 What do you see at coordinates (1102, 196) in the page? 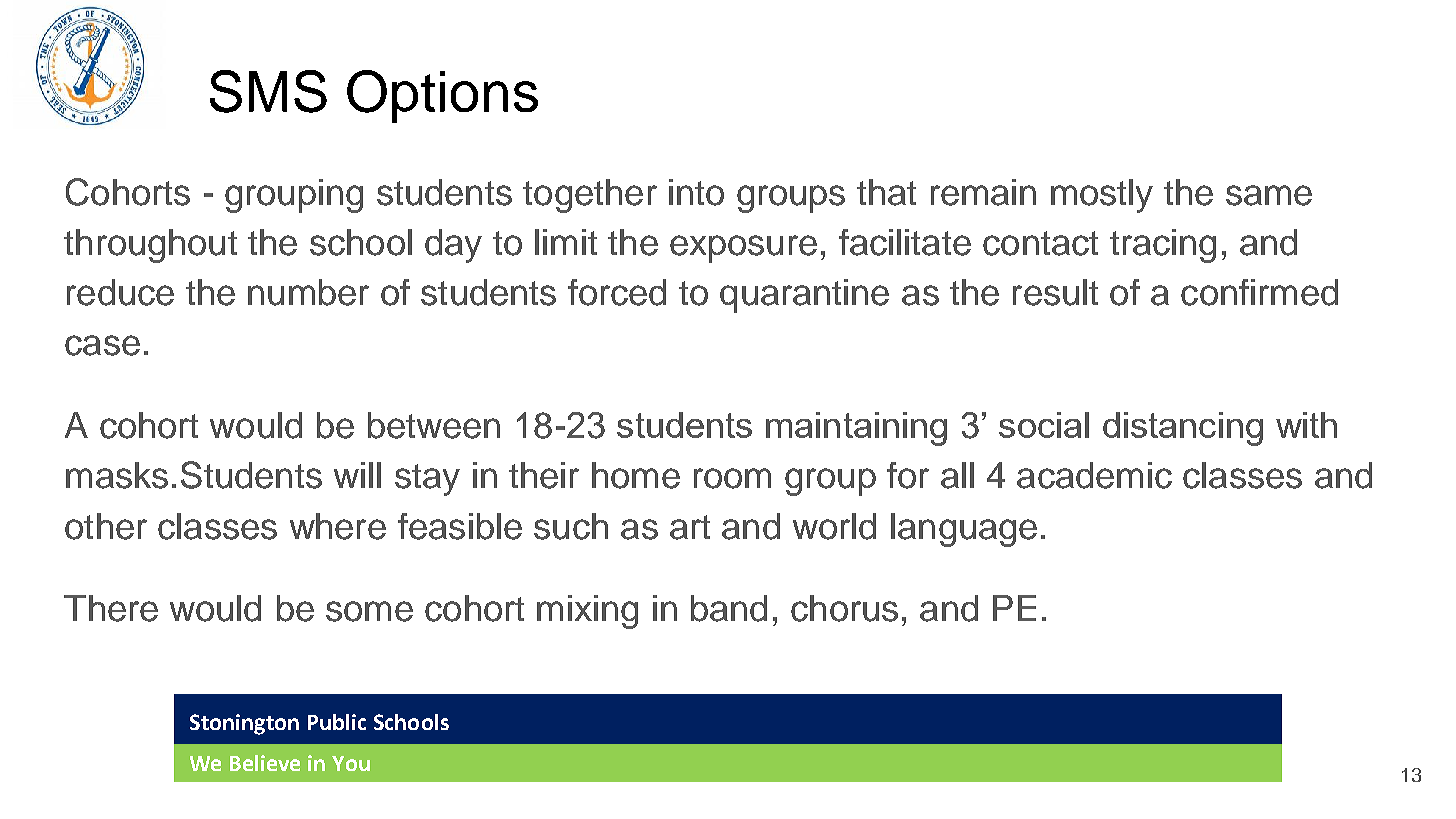
I see `mostly` at bounding box center [1102, 196].
